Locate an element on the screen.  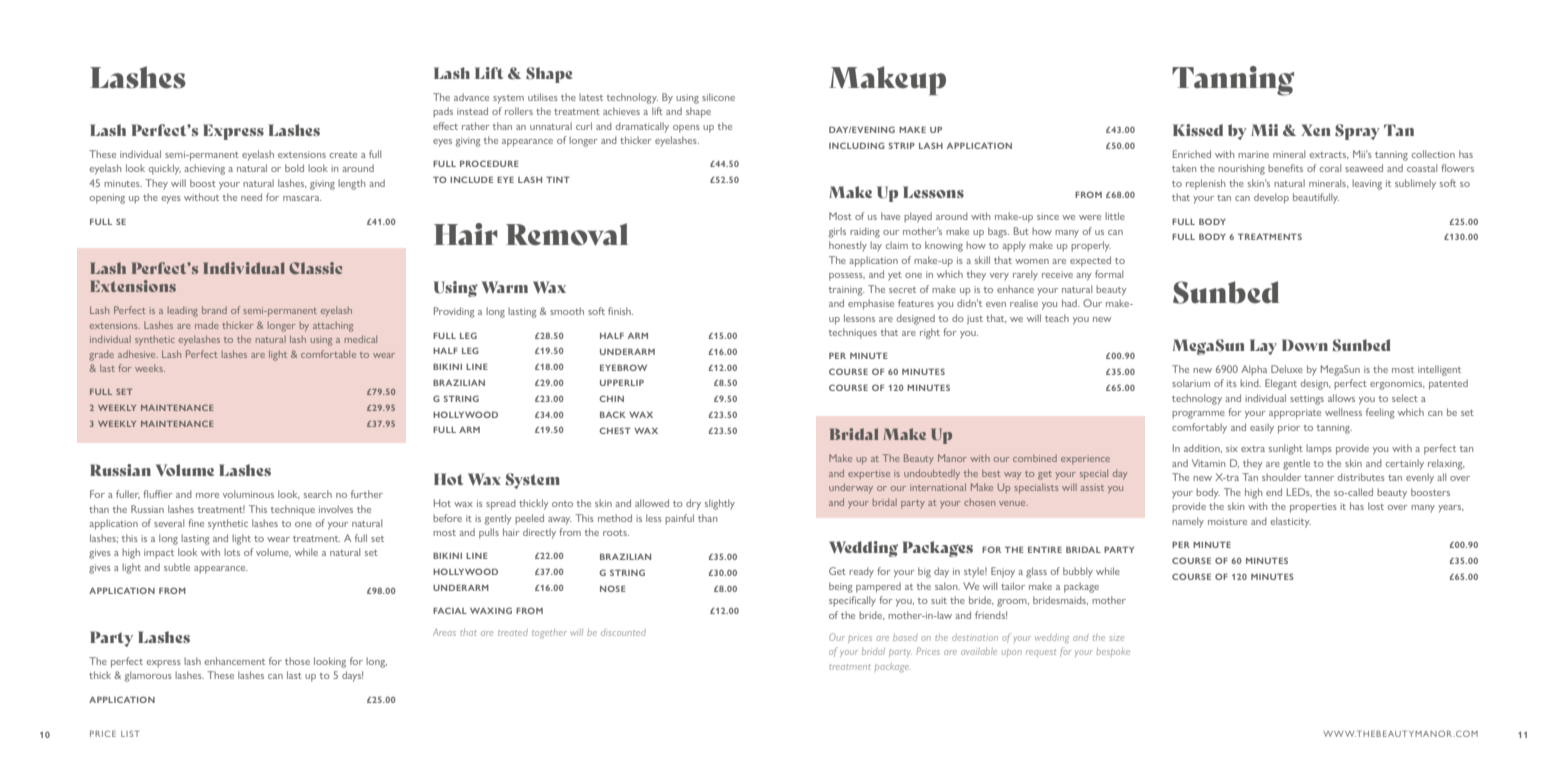
Xen is located at coordinates (1316, 130).
